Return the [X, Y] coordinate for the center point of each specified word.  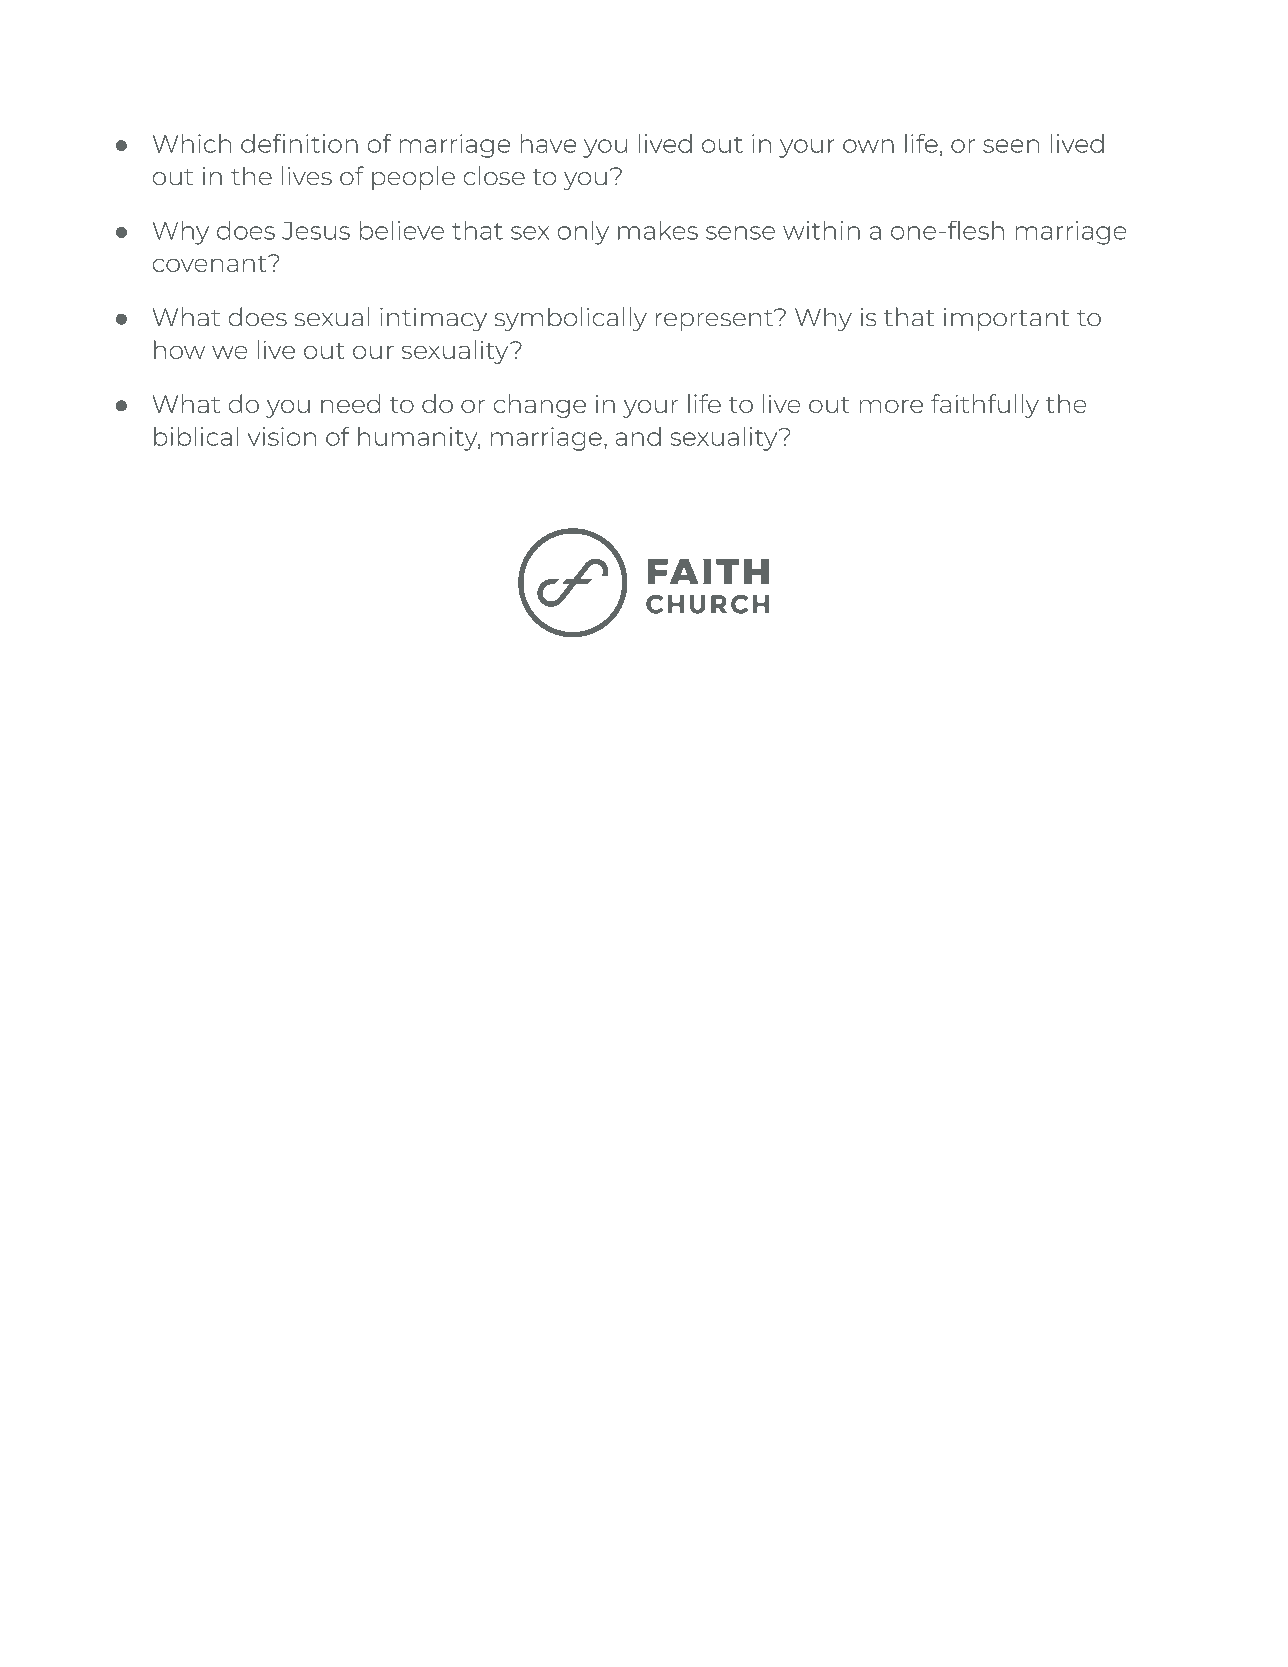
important [1007, 319]
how [179, 349]
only [583, 232]
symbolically [570, 319]
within [821, 230]
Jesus [316, 231]
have [548, 143]
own [868, 146]
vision [281, 436]
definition [299, 143]
